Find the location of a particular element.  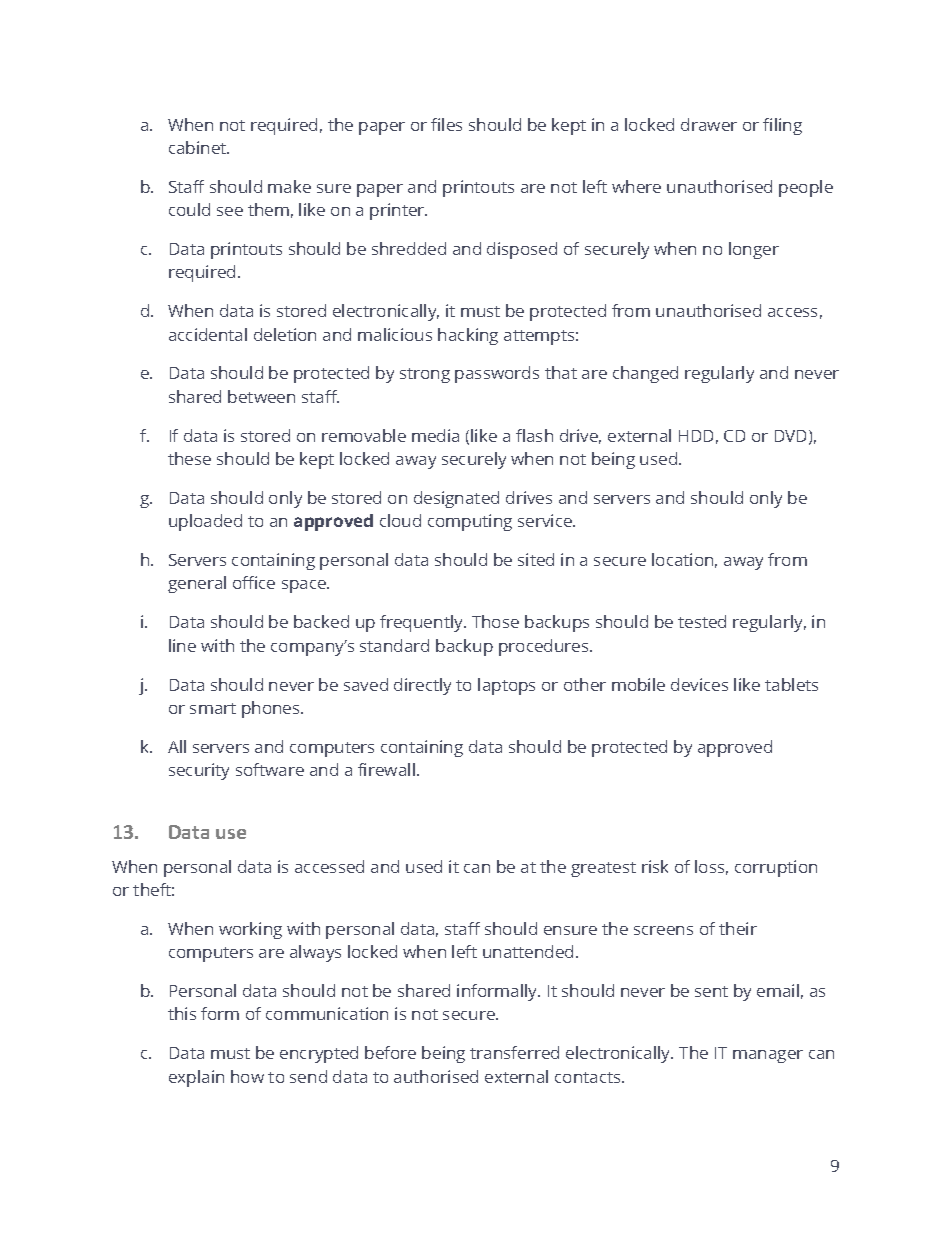

office is located at coordinates (254, 582).
